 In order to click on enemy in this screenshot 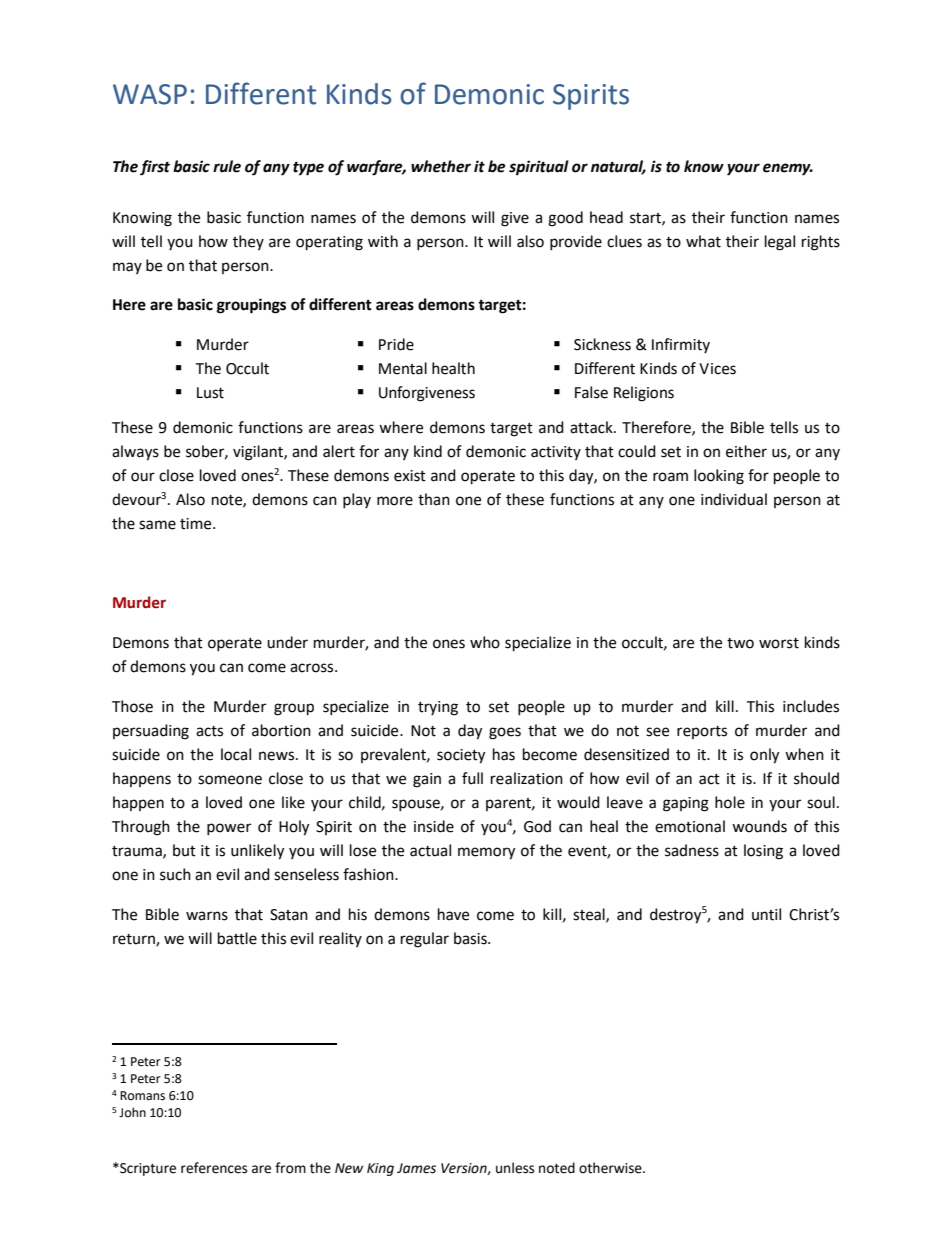, I will do `click(788, 169)`.
